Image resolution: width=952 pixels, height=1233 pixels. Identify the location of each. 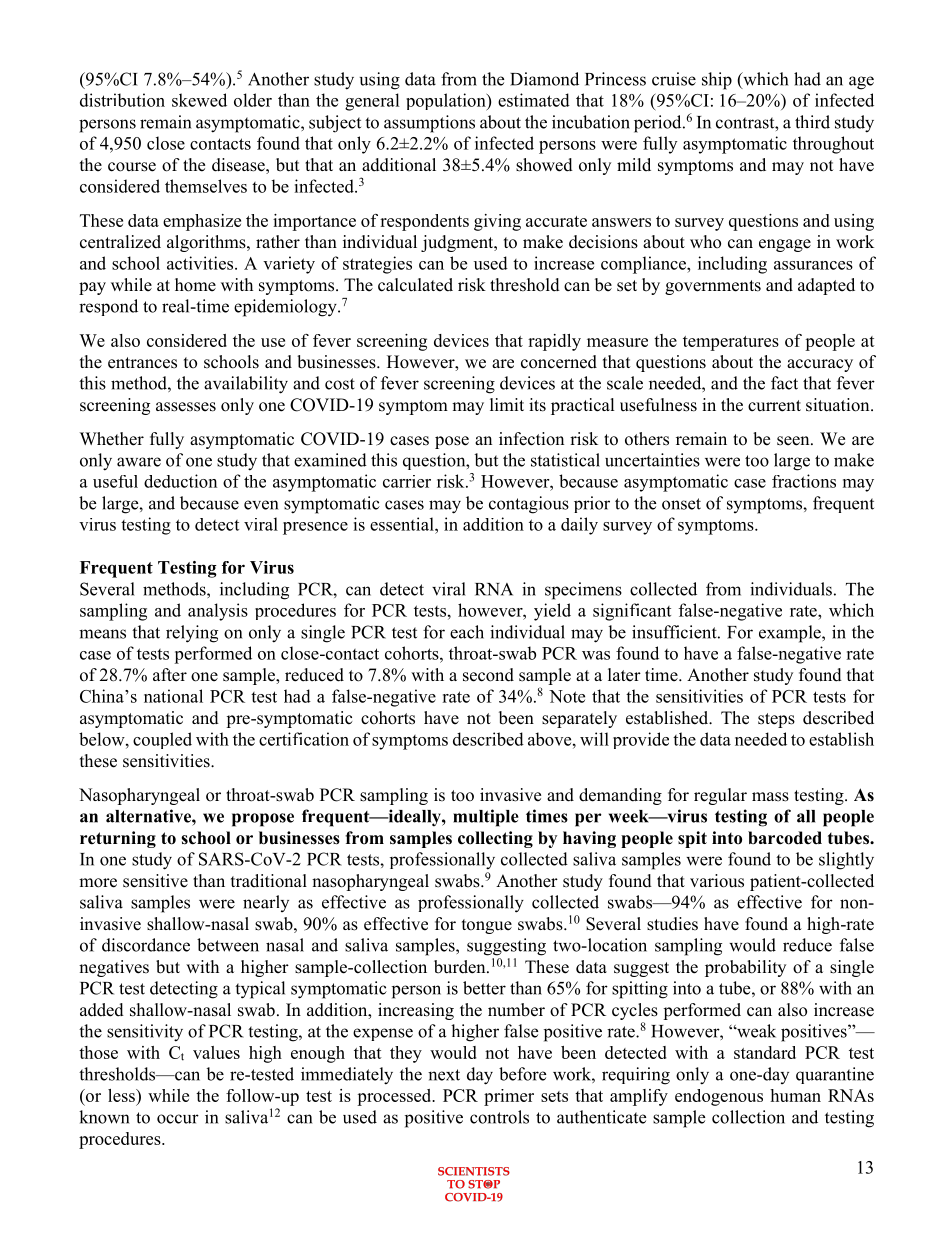
(467, 632).
